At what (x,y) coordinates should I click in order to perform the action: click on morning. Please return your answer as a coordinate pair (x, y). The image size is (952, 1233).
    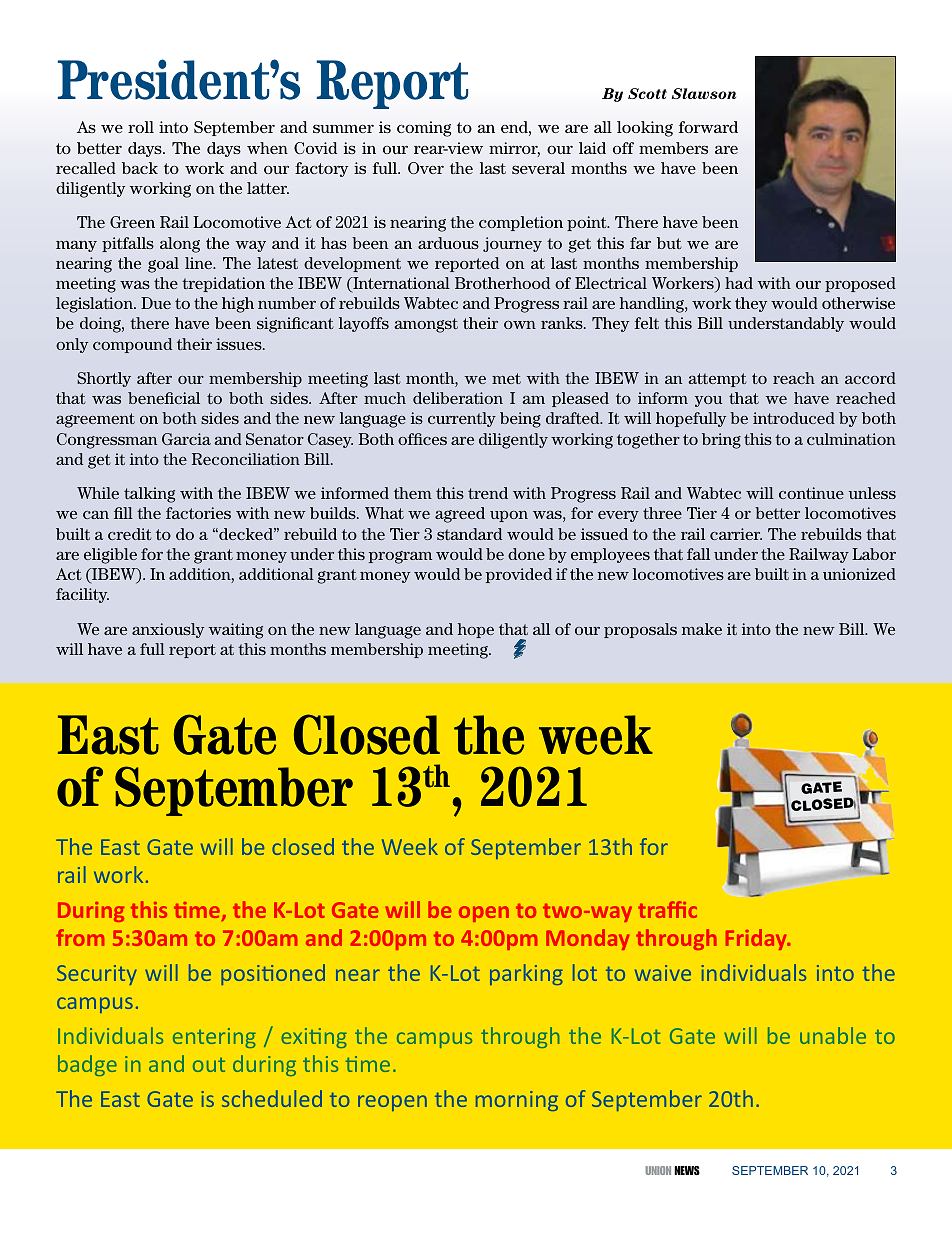
    Looking at the image, I should click on (517, 1101).
